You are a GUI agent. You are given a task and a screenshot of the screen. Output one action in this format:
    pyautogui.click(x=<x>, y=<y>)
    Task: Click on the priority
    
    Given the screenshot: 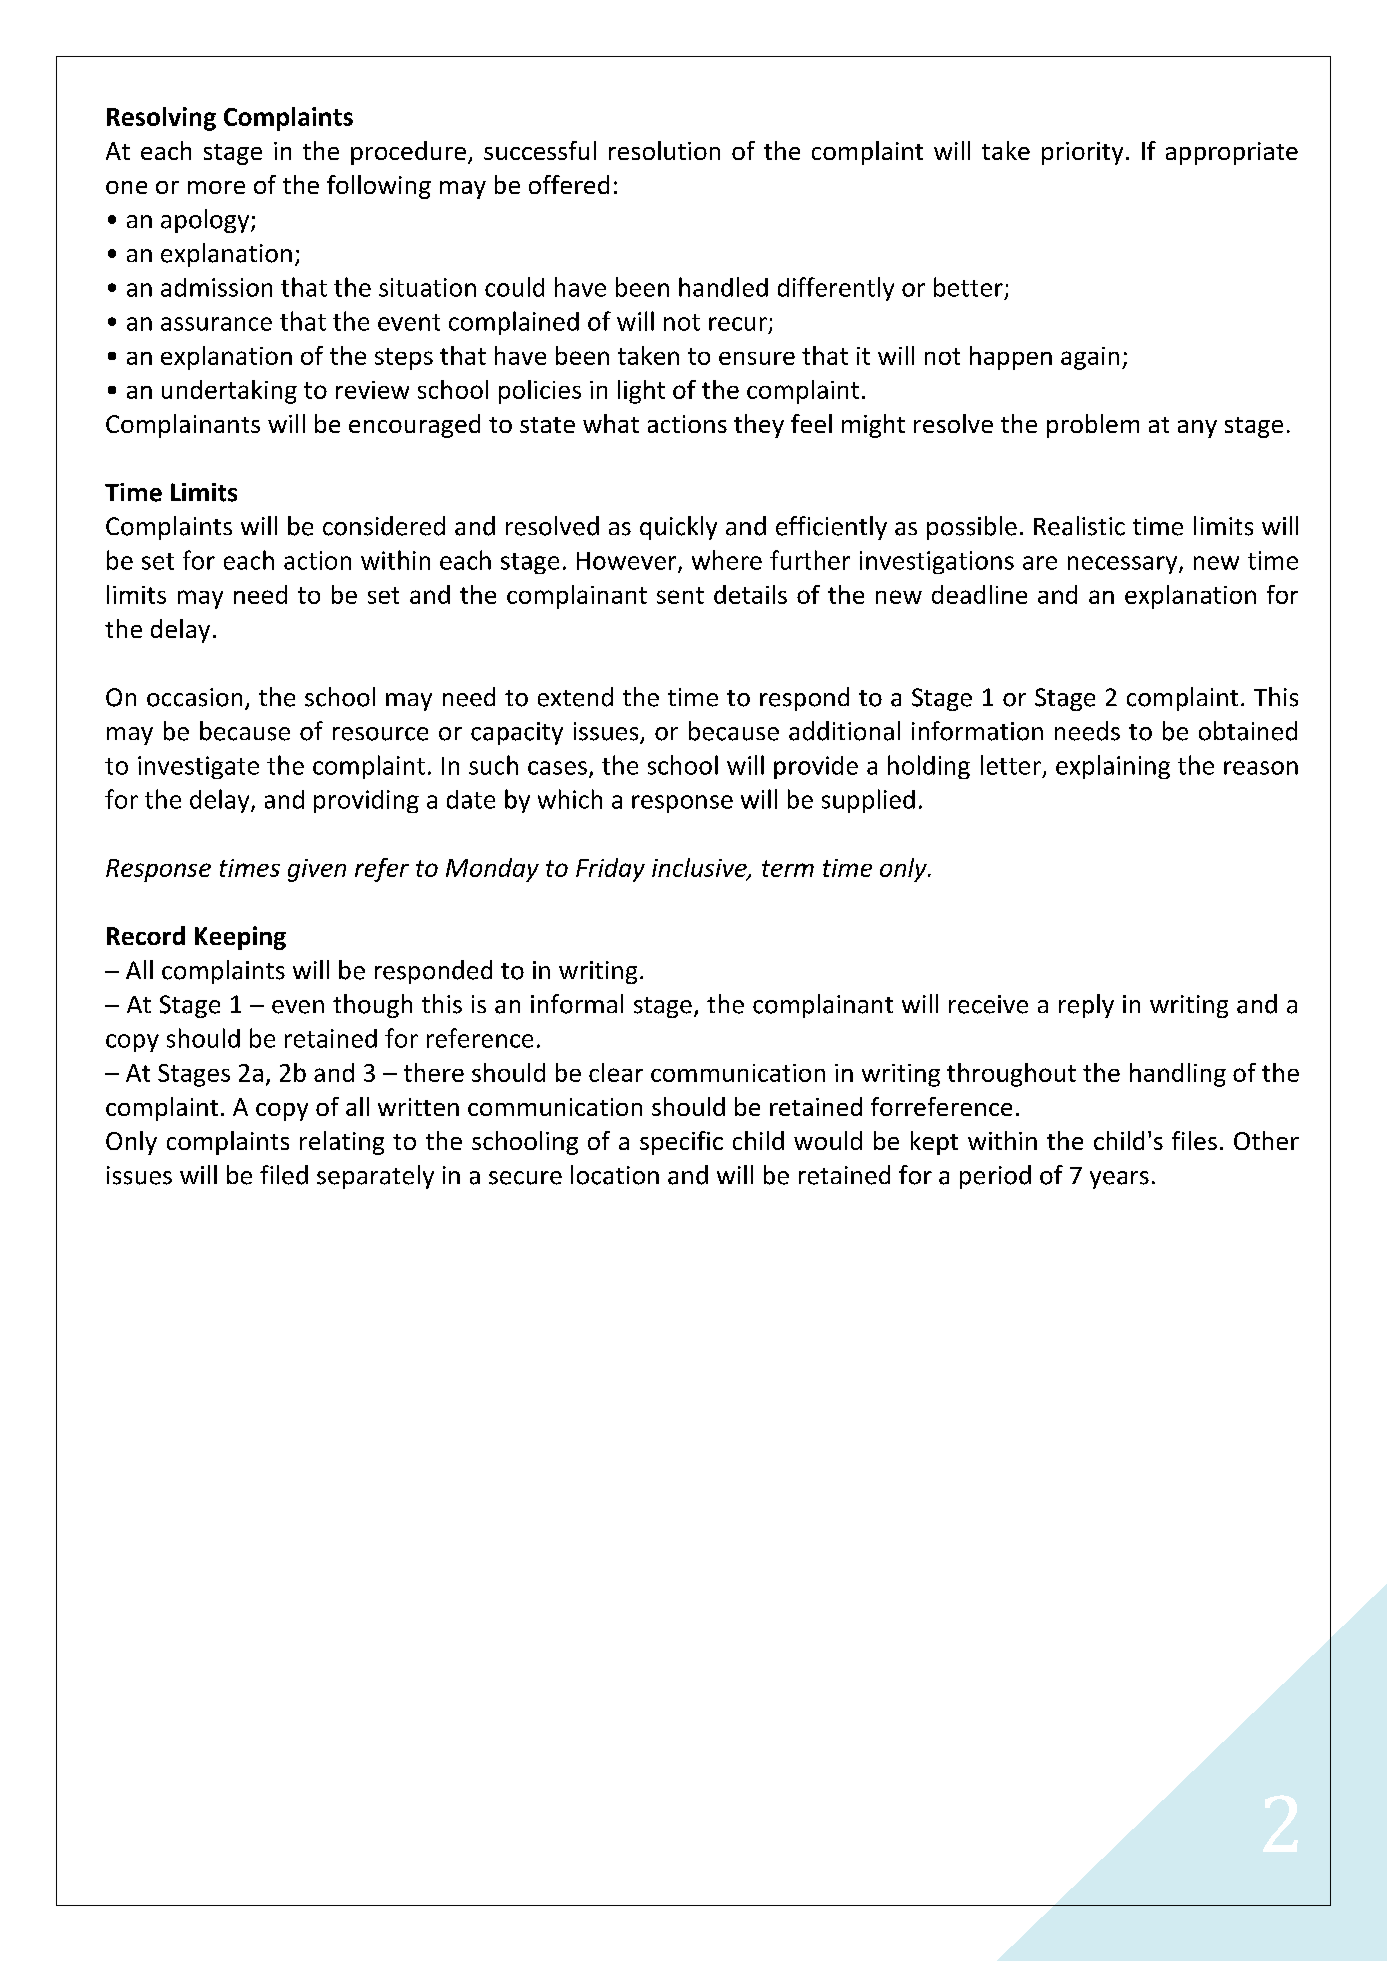 What is the action you would take?
    pyautogui.click(x=1082, y=153)
